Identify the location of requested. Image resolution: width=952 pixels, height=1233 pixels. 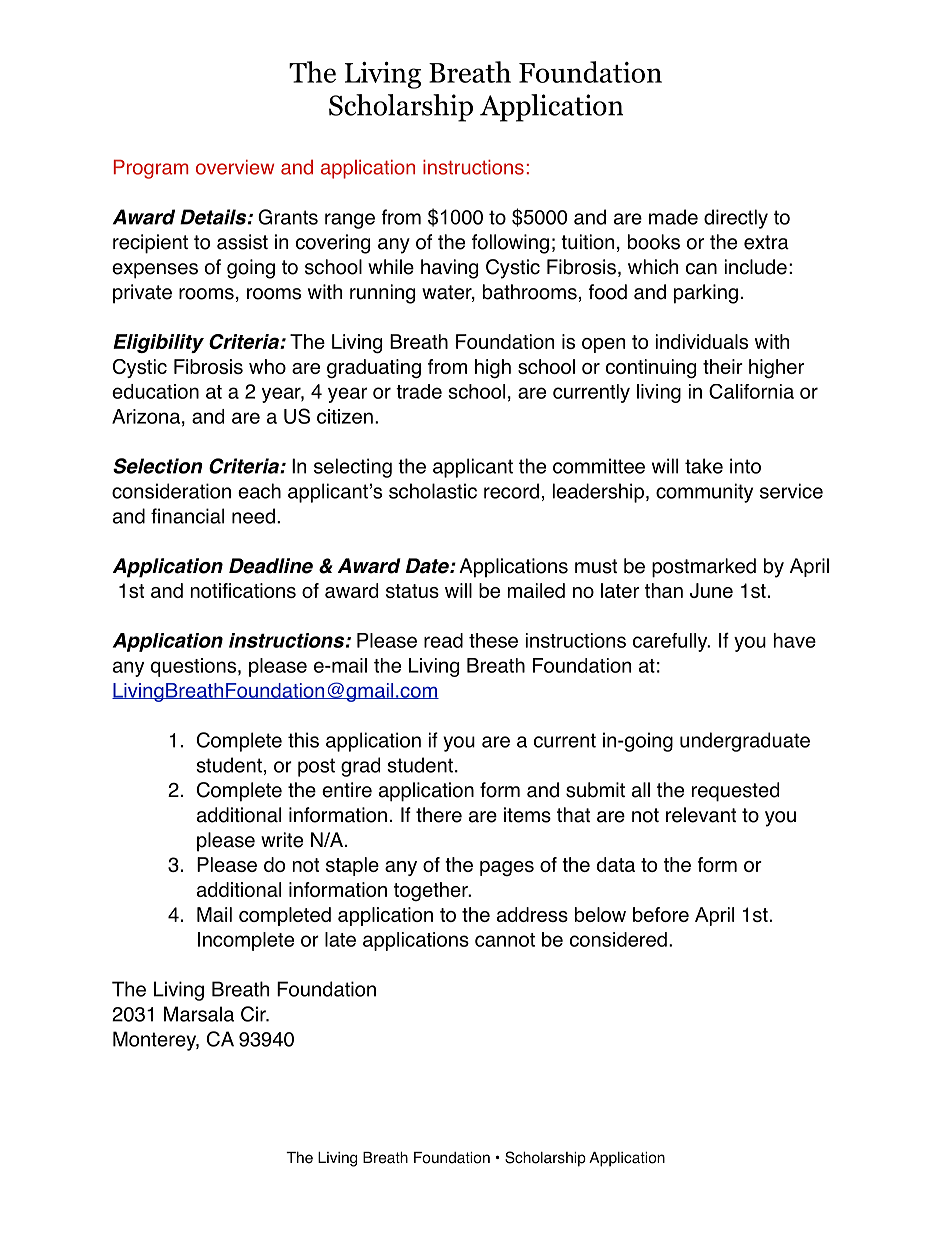
(735, 792).
